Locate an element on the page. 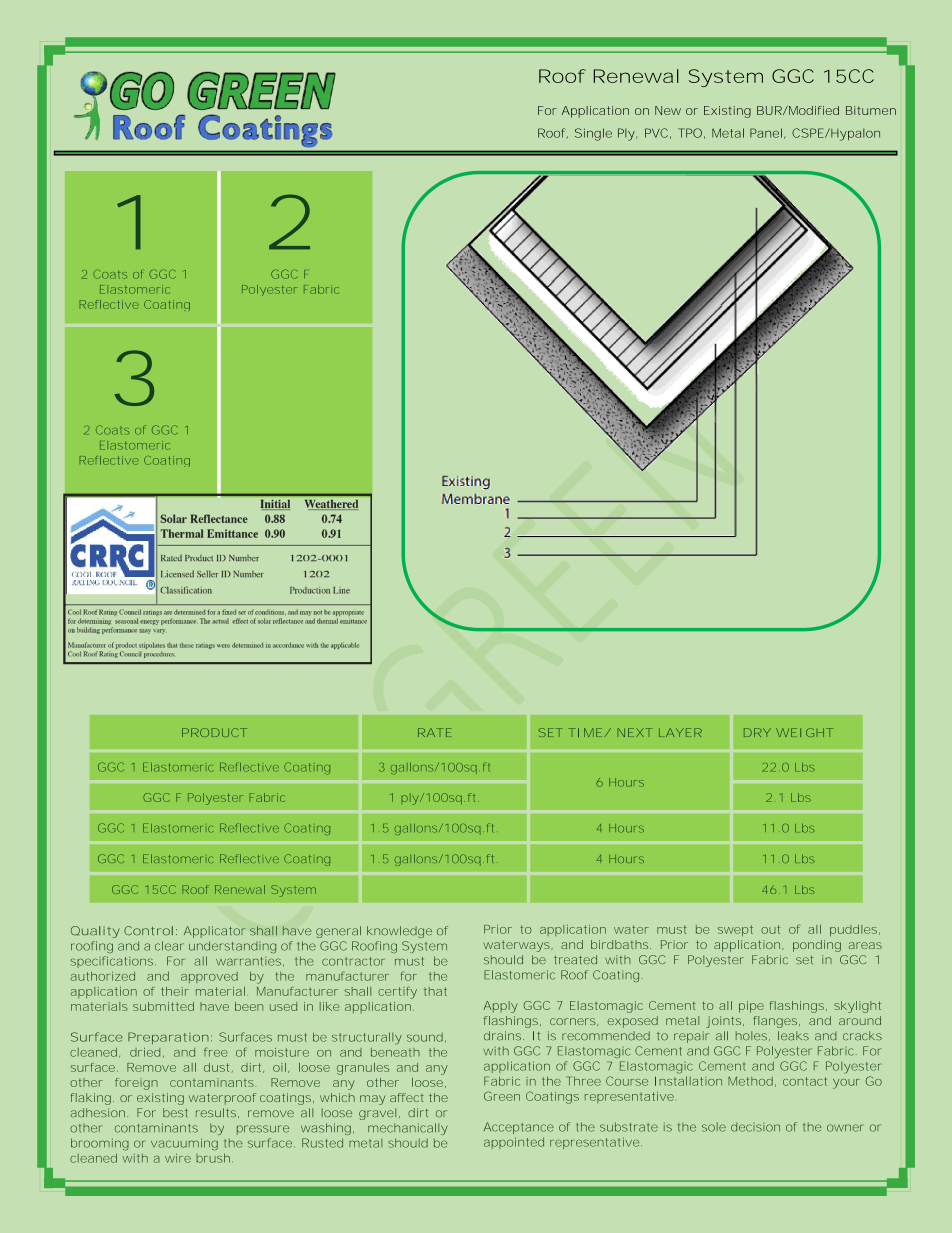 The width and height of the document is (952, 1233). WEIGHT is located at coordinates (804, 732).
